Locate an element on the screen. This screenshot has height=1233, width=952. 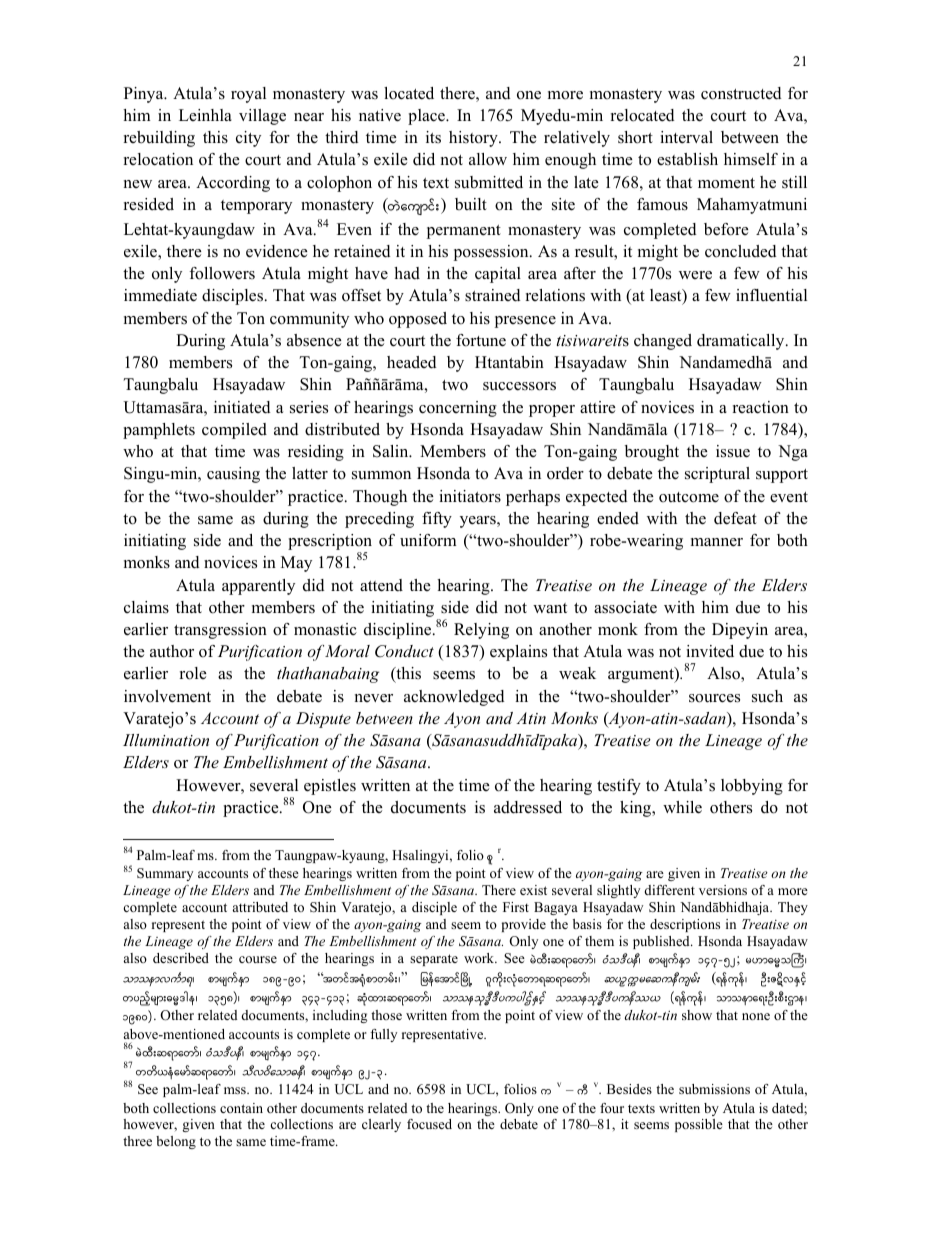
transgression is located at coordinates (220, 631).
